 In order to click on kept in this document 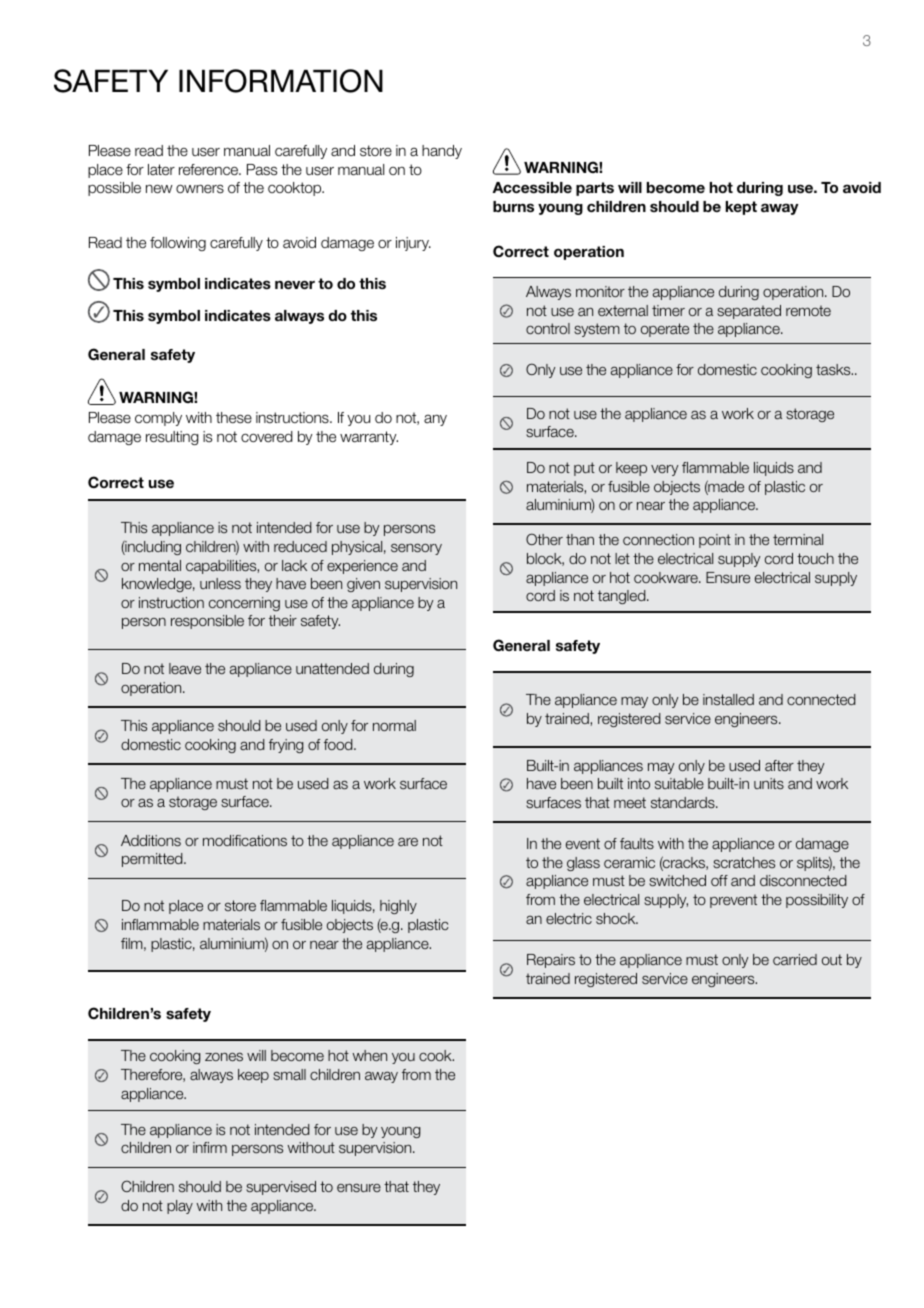, I will do `click(741, 208)`.
